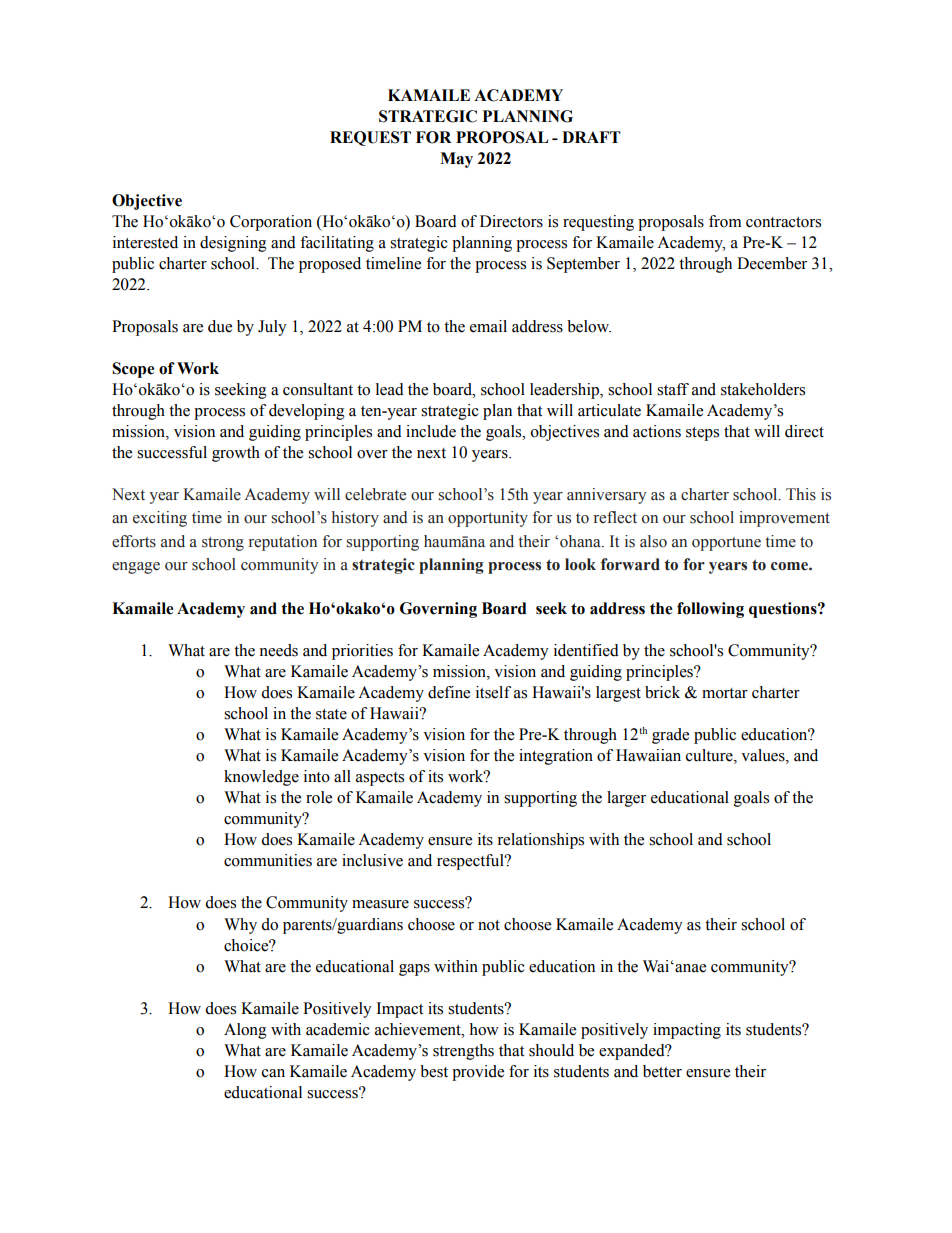 The width and height of the page is (952, 1233). I want to click on following, so click(710, 610).
